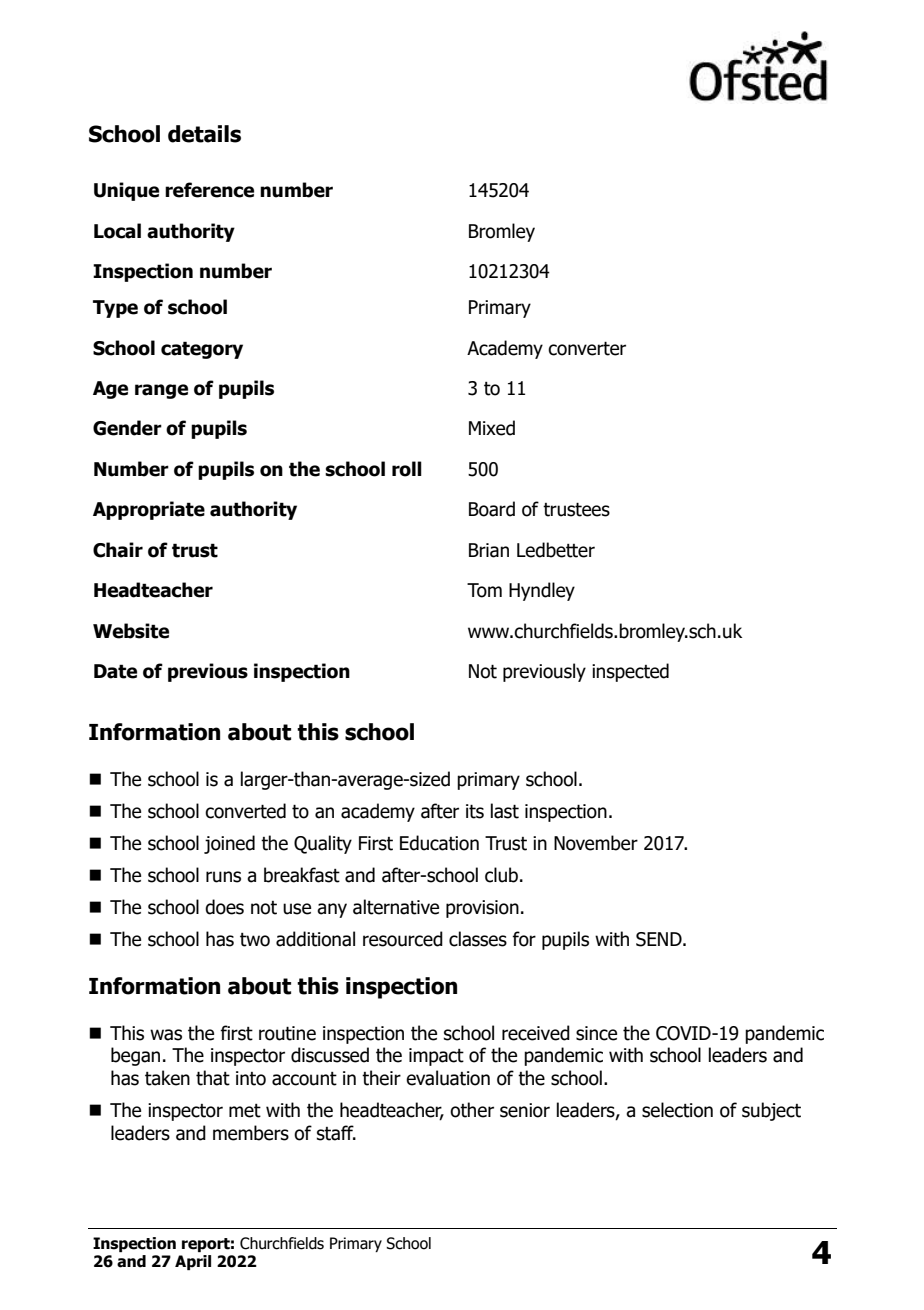  What do you see at coordinates (115, 671) in the document?
I see `Date` at bounding box center [115, 671].
